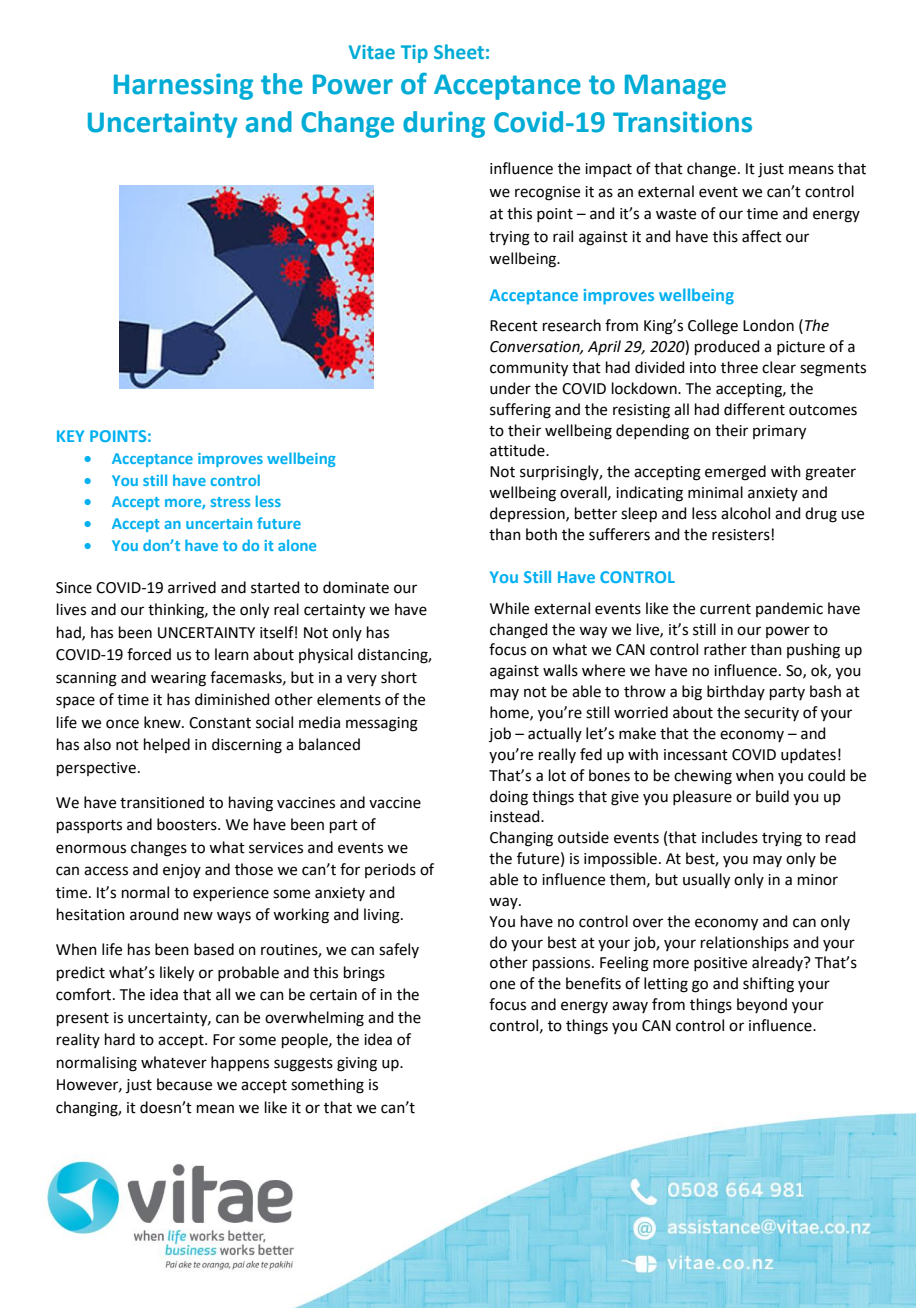  What do you see at coordinates (192, 587) in the screenshot?
I see `arrived` at bounding box center [192, 587].
